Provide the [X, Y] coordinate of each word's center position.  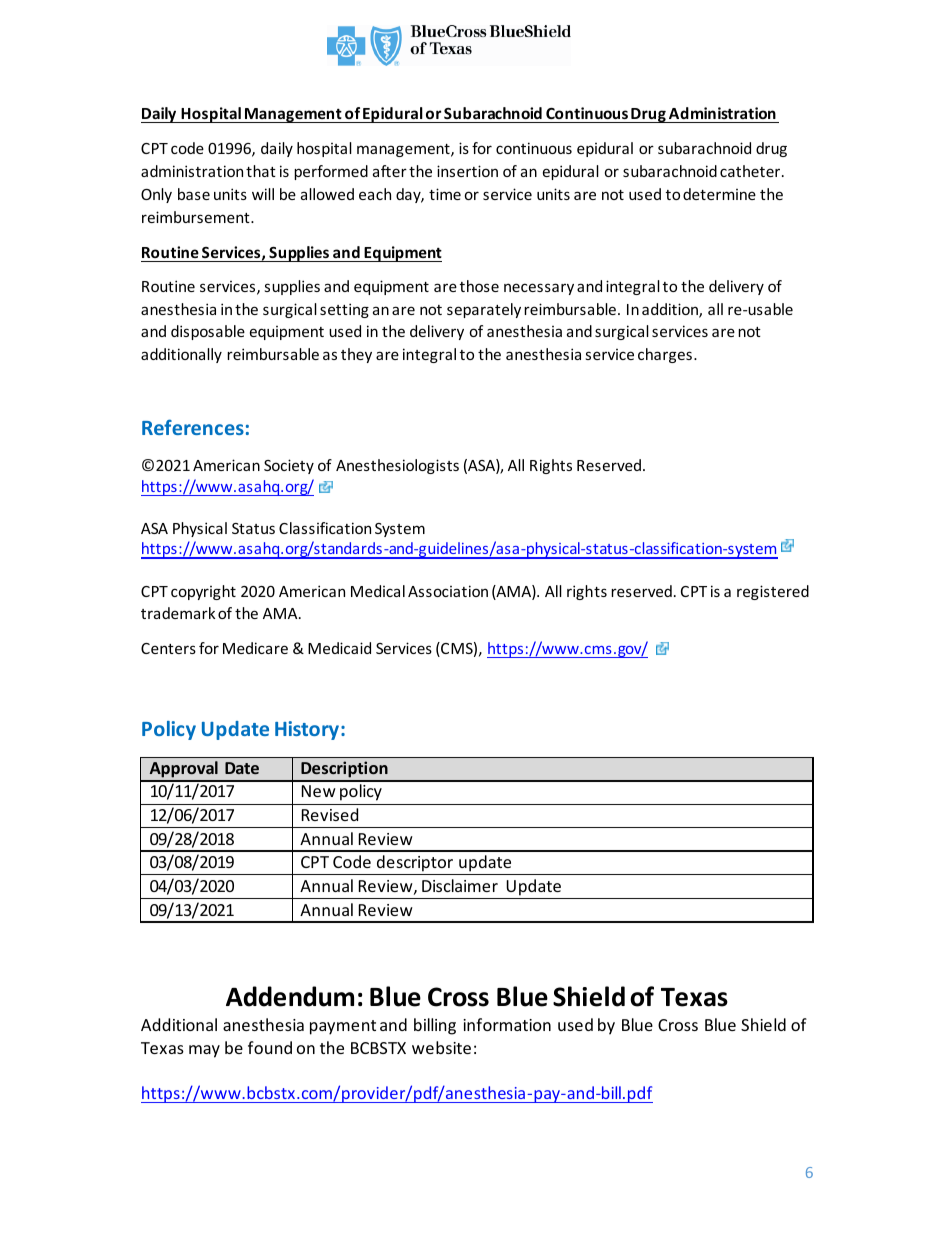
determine [719, 194]
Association [448, 591]
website [441, 1047]
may [204, 1051]
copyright [203, 592]
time [445, 194]
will [263, 194]
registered [773, 592]
